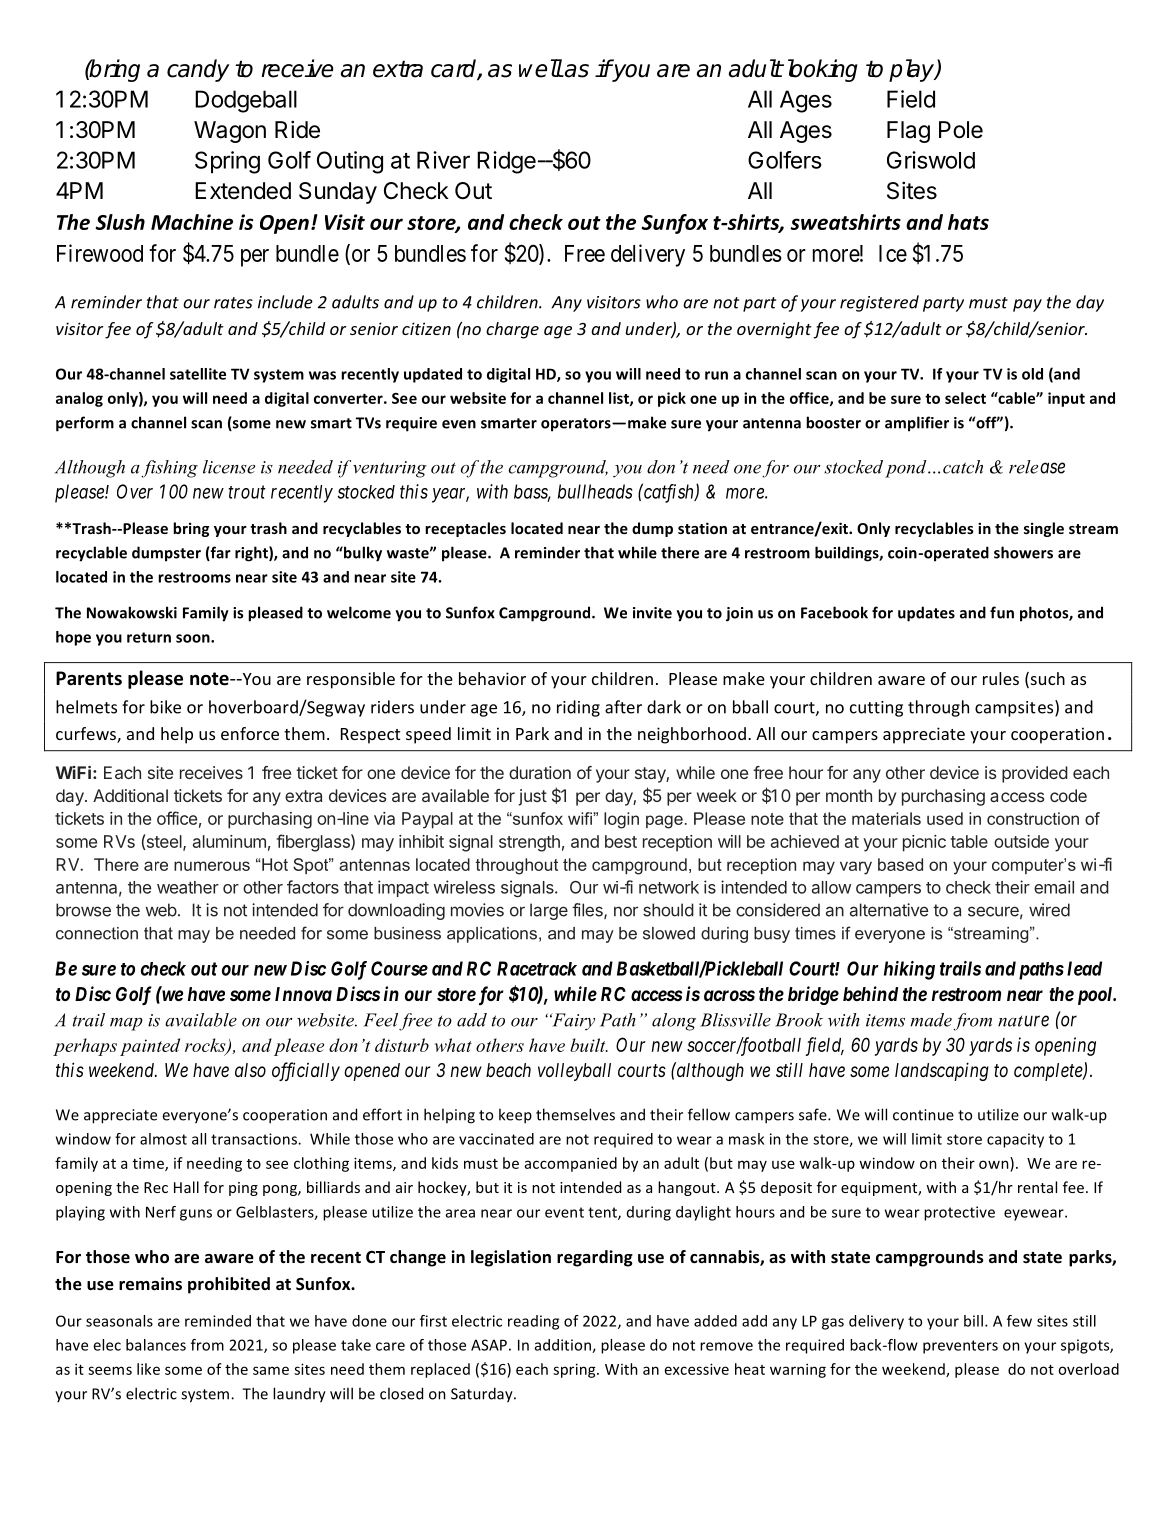 This document has height=1522, width=1176. I want to click on Pole, so click(961, 130).
